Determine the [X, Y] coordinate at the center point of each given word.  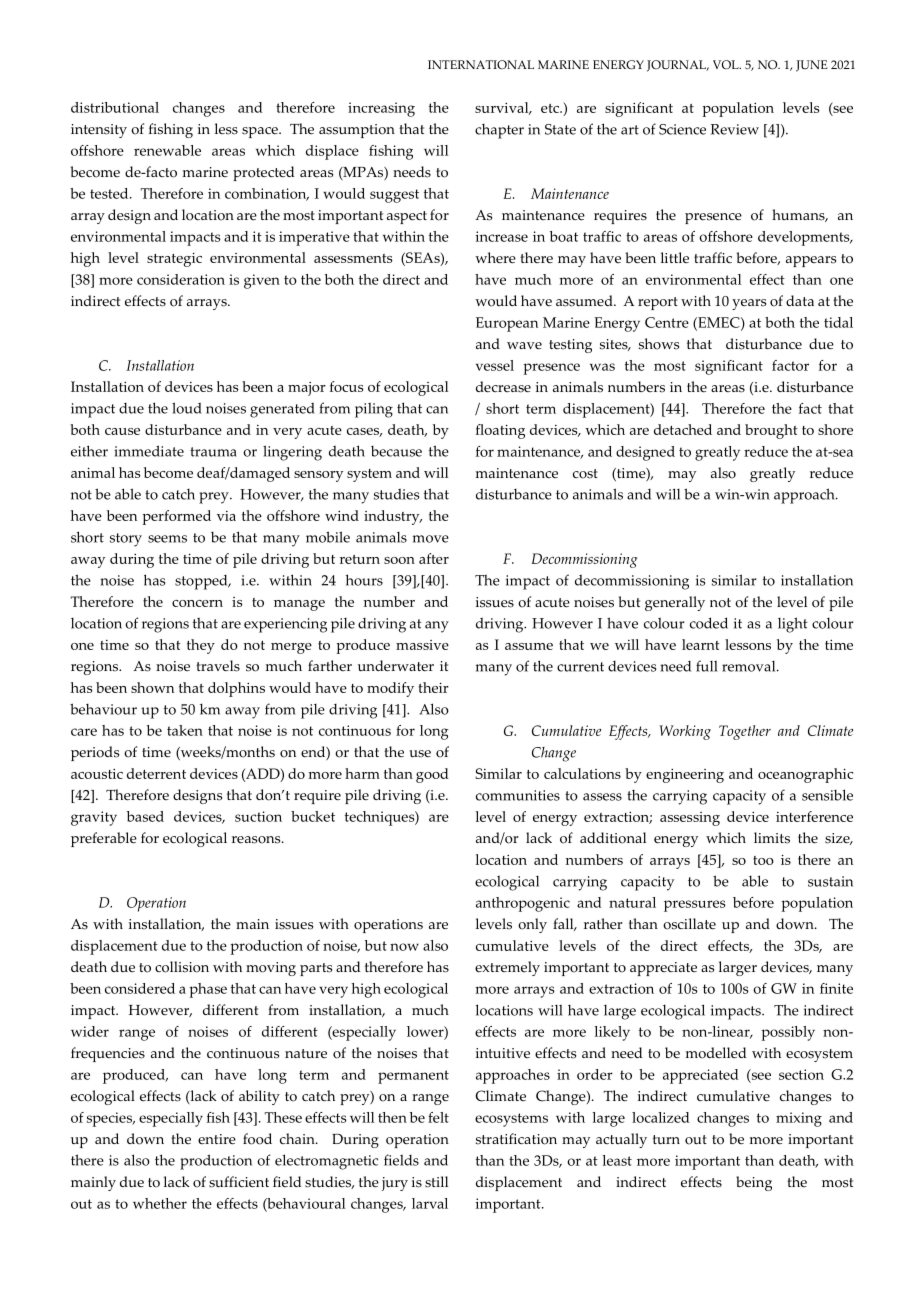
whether [160, 1203]
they [201, 646]
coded [709, 623]
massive [422, 645]
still [436, 1182]
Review [734, 129]
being [754, 1183]
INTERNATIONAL [481, 64]
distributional [115, 107]
